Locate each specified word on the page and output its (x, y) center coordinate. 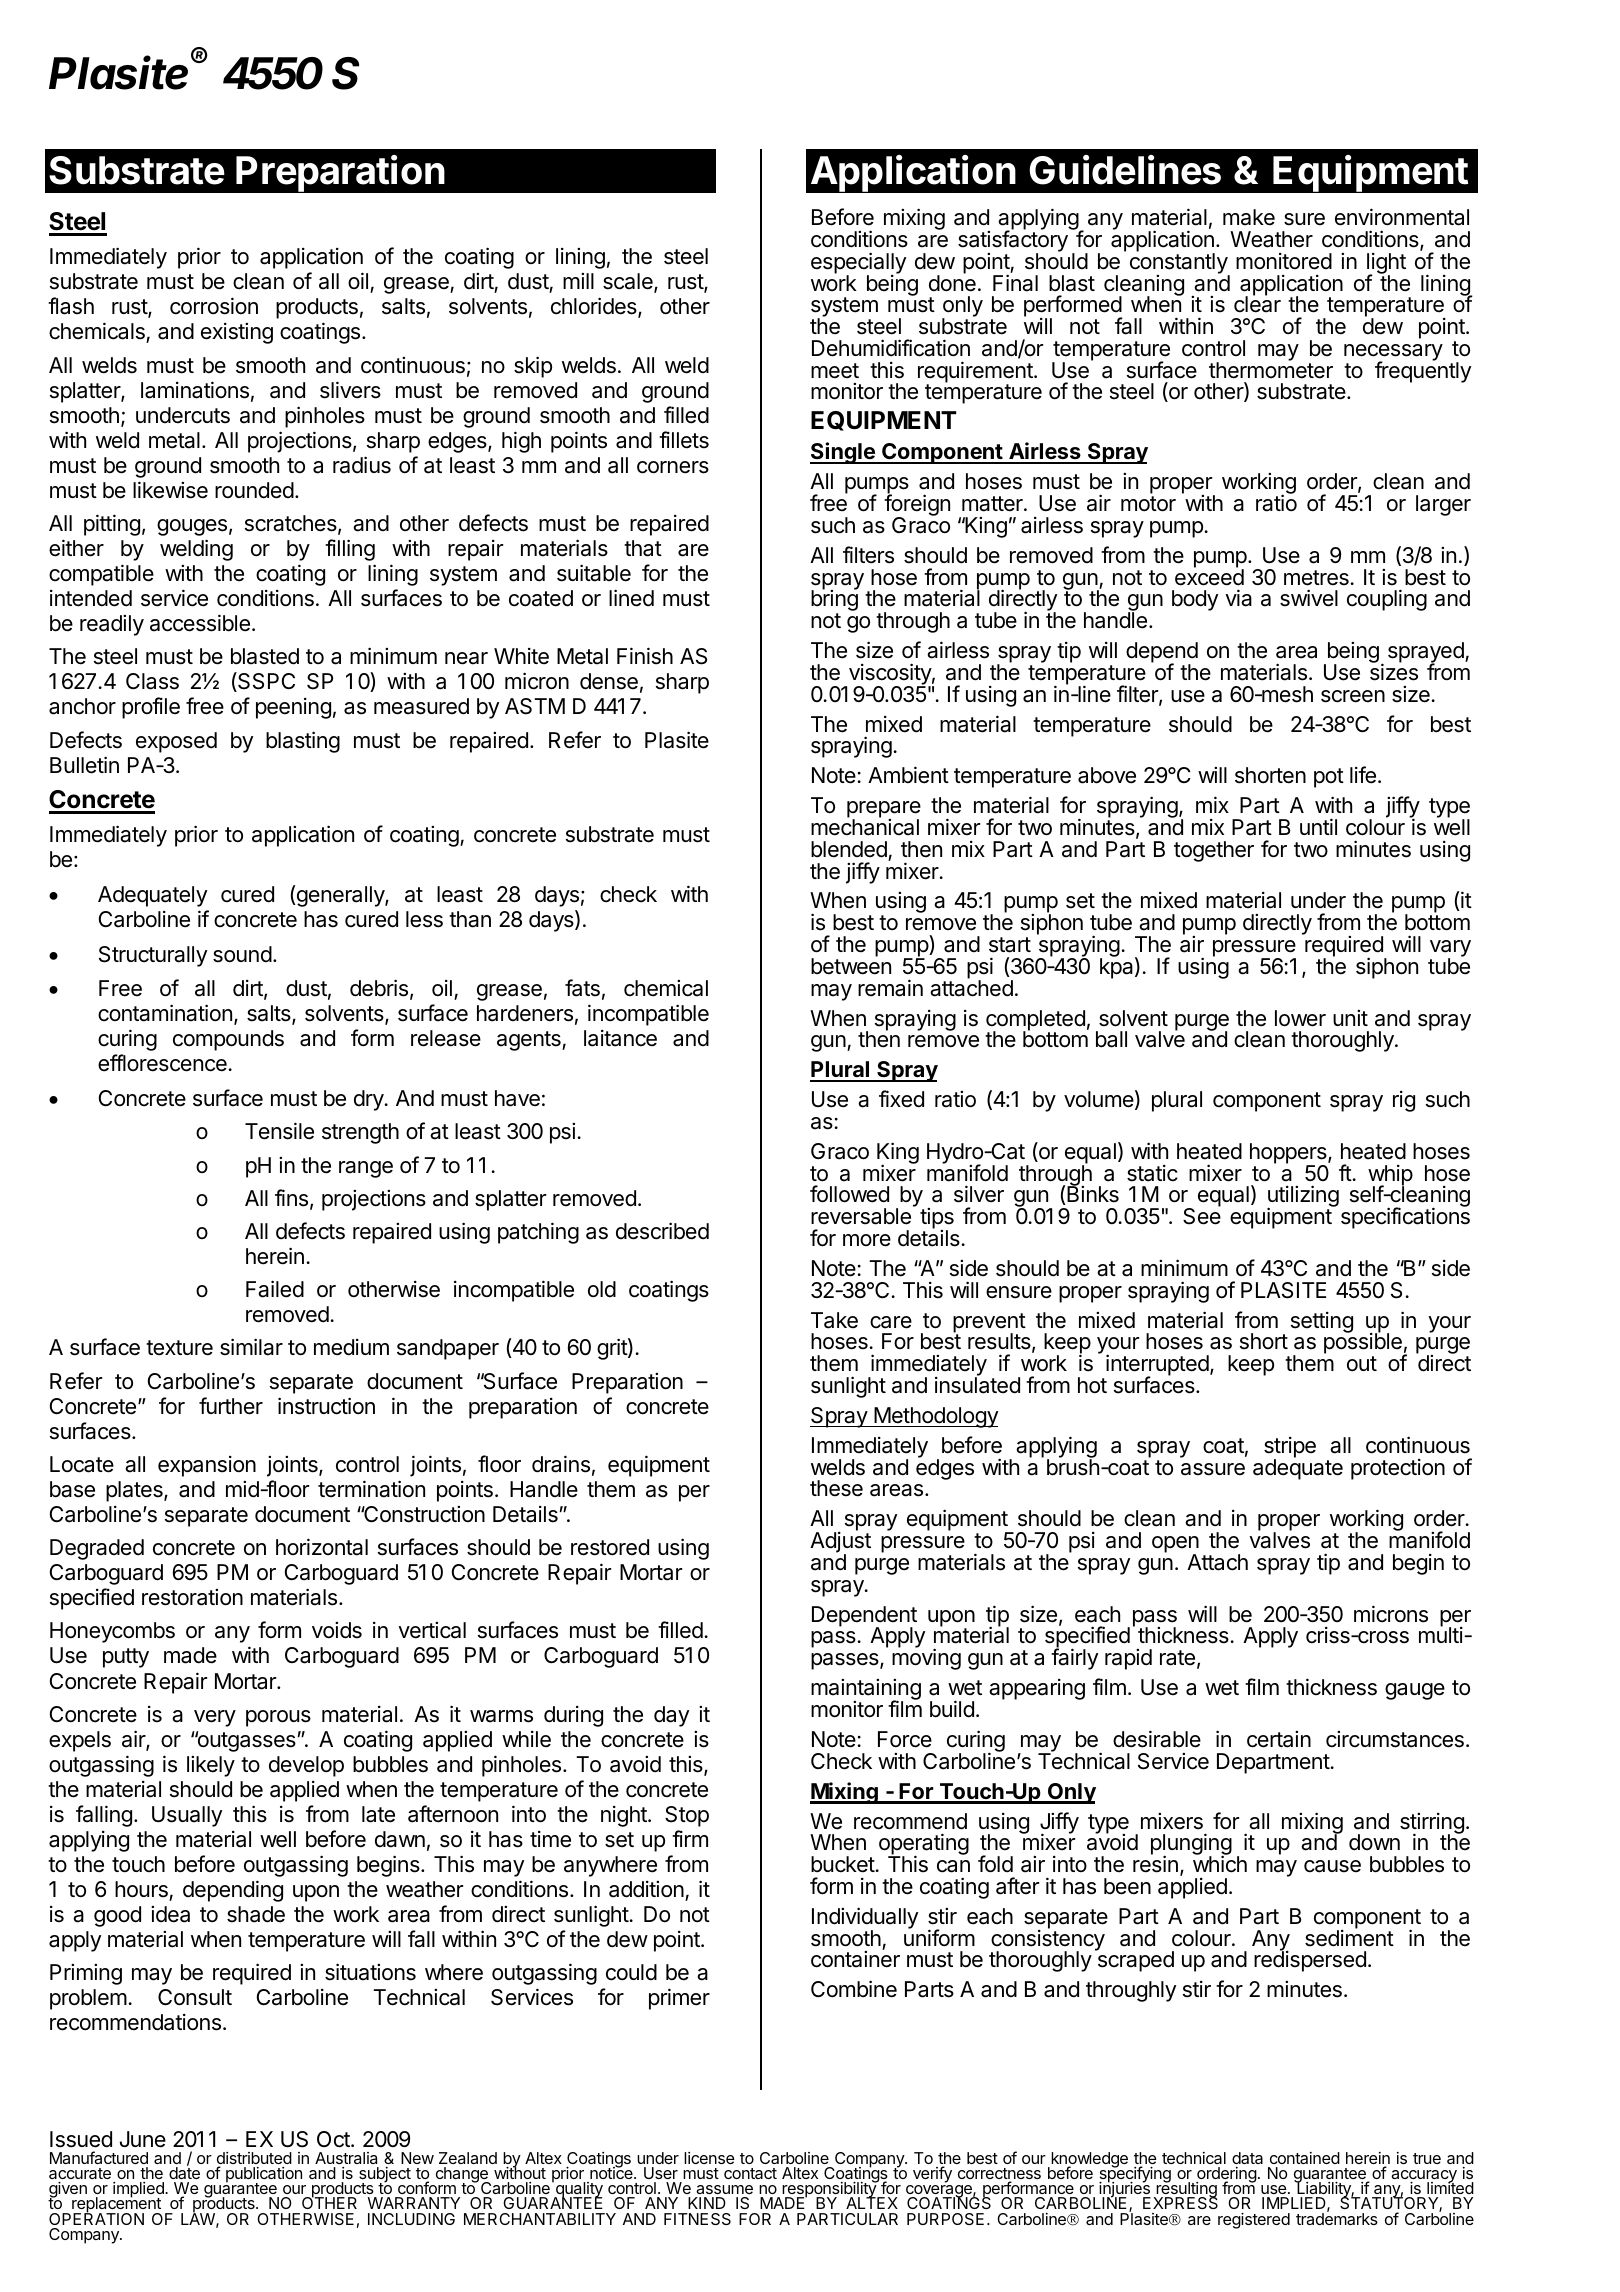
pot (1329, 778)
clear (1257, 304)
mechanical (865, 826)
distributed (254, 2159)
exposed (176, 742)
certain (1279, 1739)
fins (291, 1198)
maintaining (866, 1691)
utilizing (1303, 1197)
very (215, 1718)
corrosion (214, 306)
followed (849, 1194)
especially (858, 264)
